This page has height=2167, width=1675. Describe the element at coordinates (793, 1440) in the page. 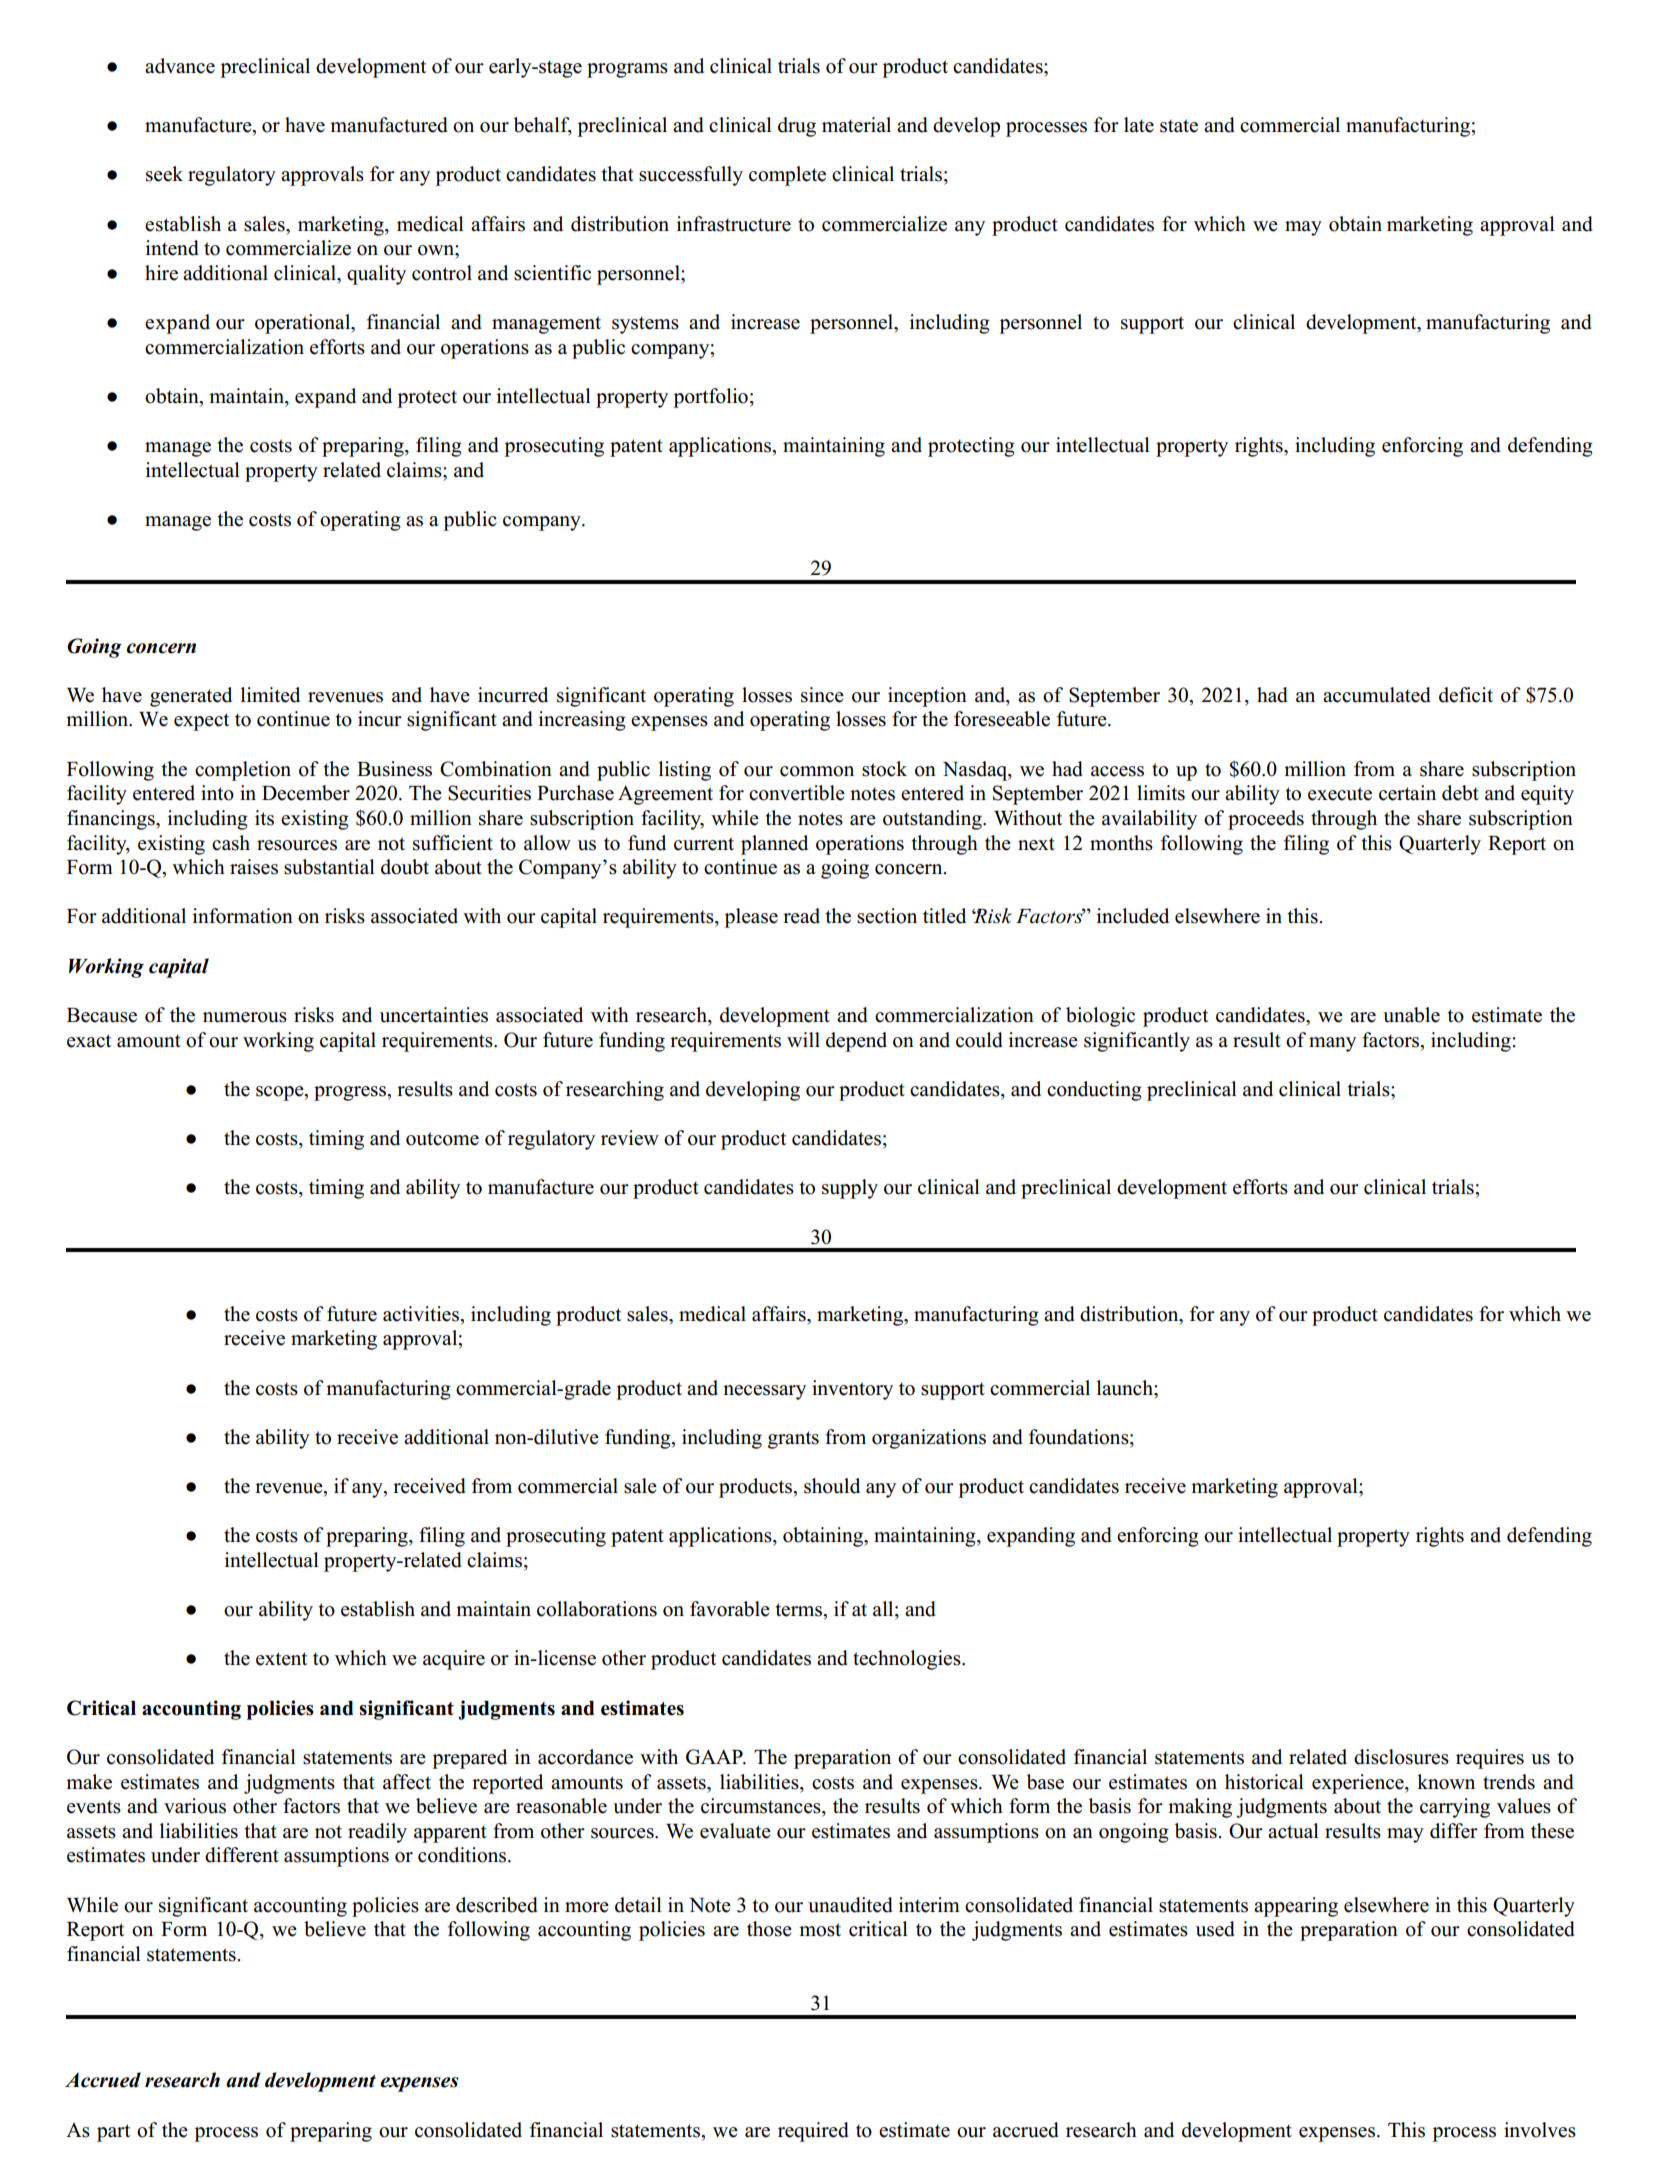

I see `grants` at that location.
